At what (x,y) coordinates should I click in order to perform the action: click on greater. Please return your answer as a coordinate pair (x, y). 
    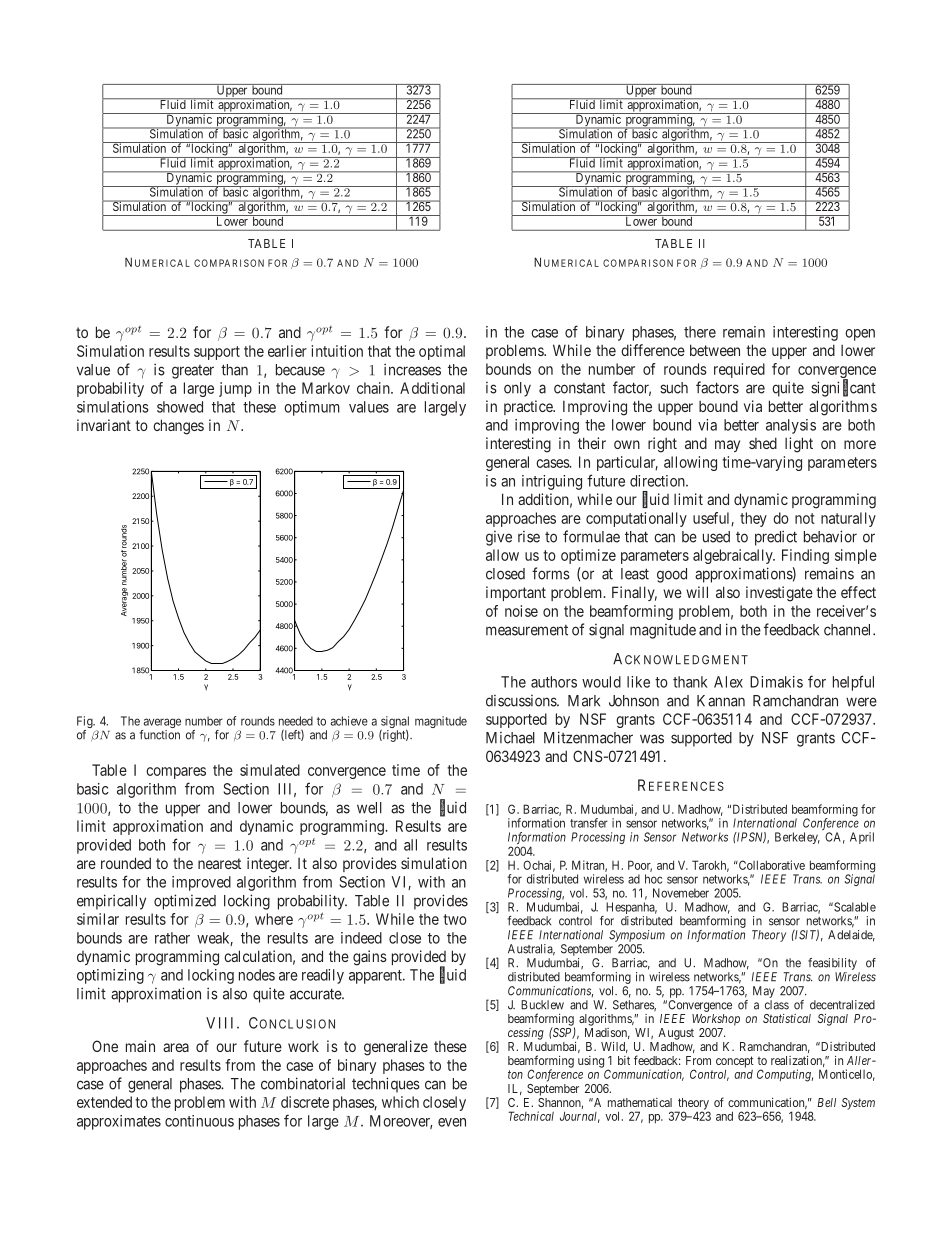
    Looking at the image, I should click on (193, 372).
